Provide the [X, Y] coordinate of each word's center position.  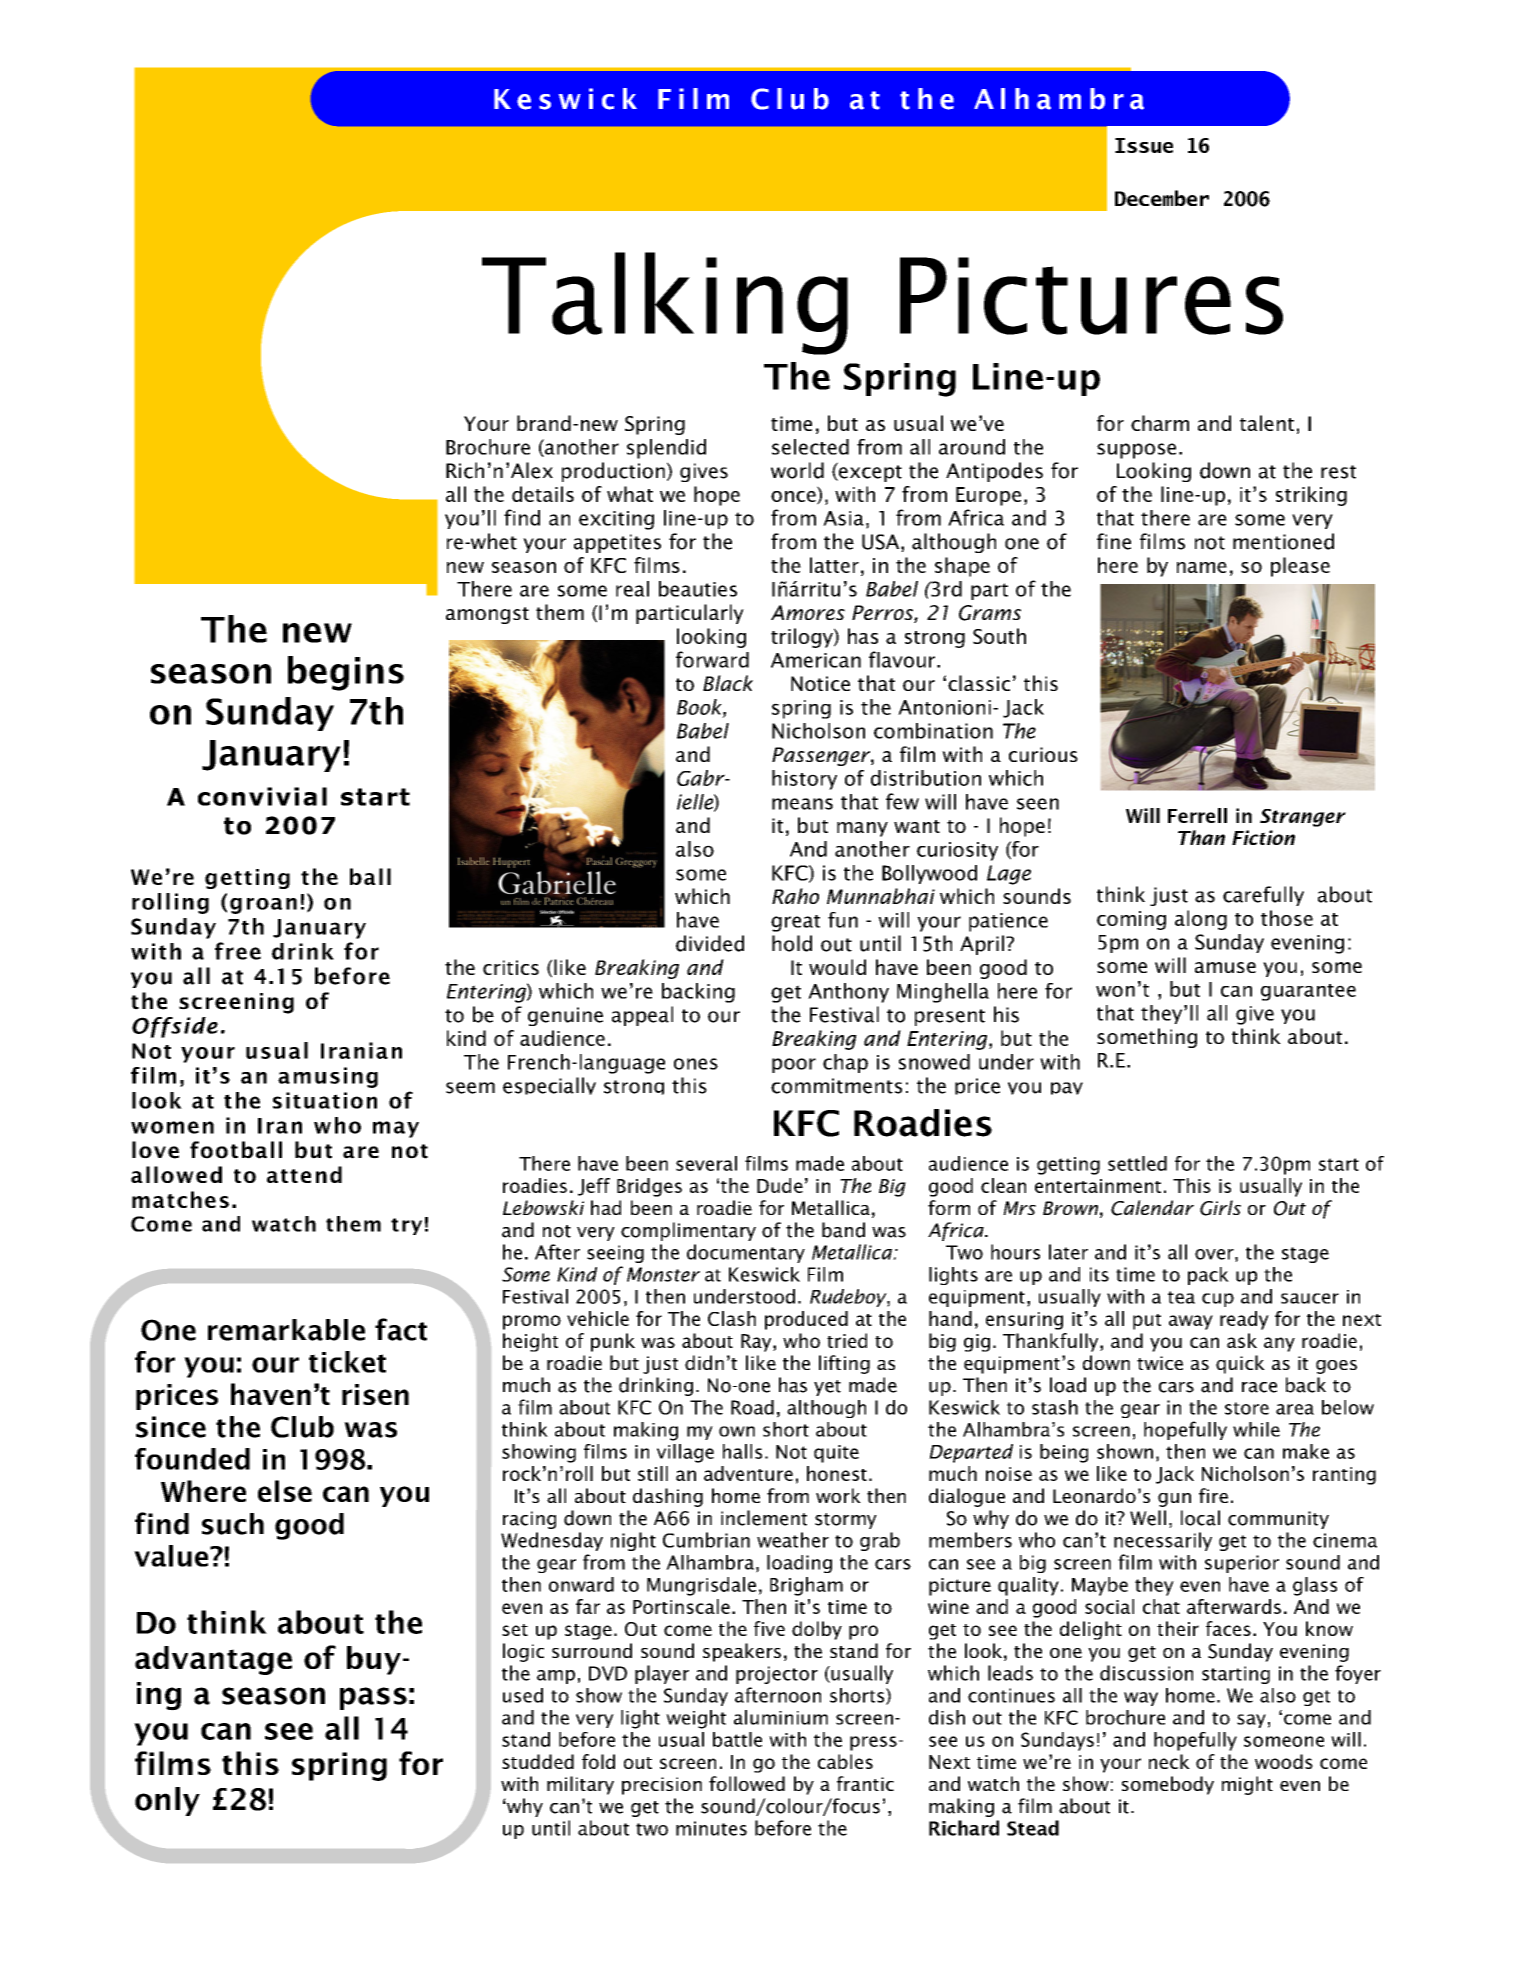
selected [810, 447]
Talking [665, 303]
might [1247, 1785]
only [167, 1801]
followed [747, 1783]
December [1162, 198]
